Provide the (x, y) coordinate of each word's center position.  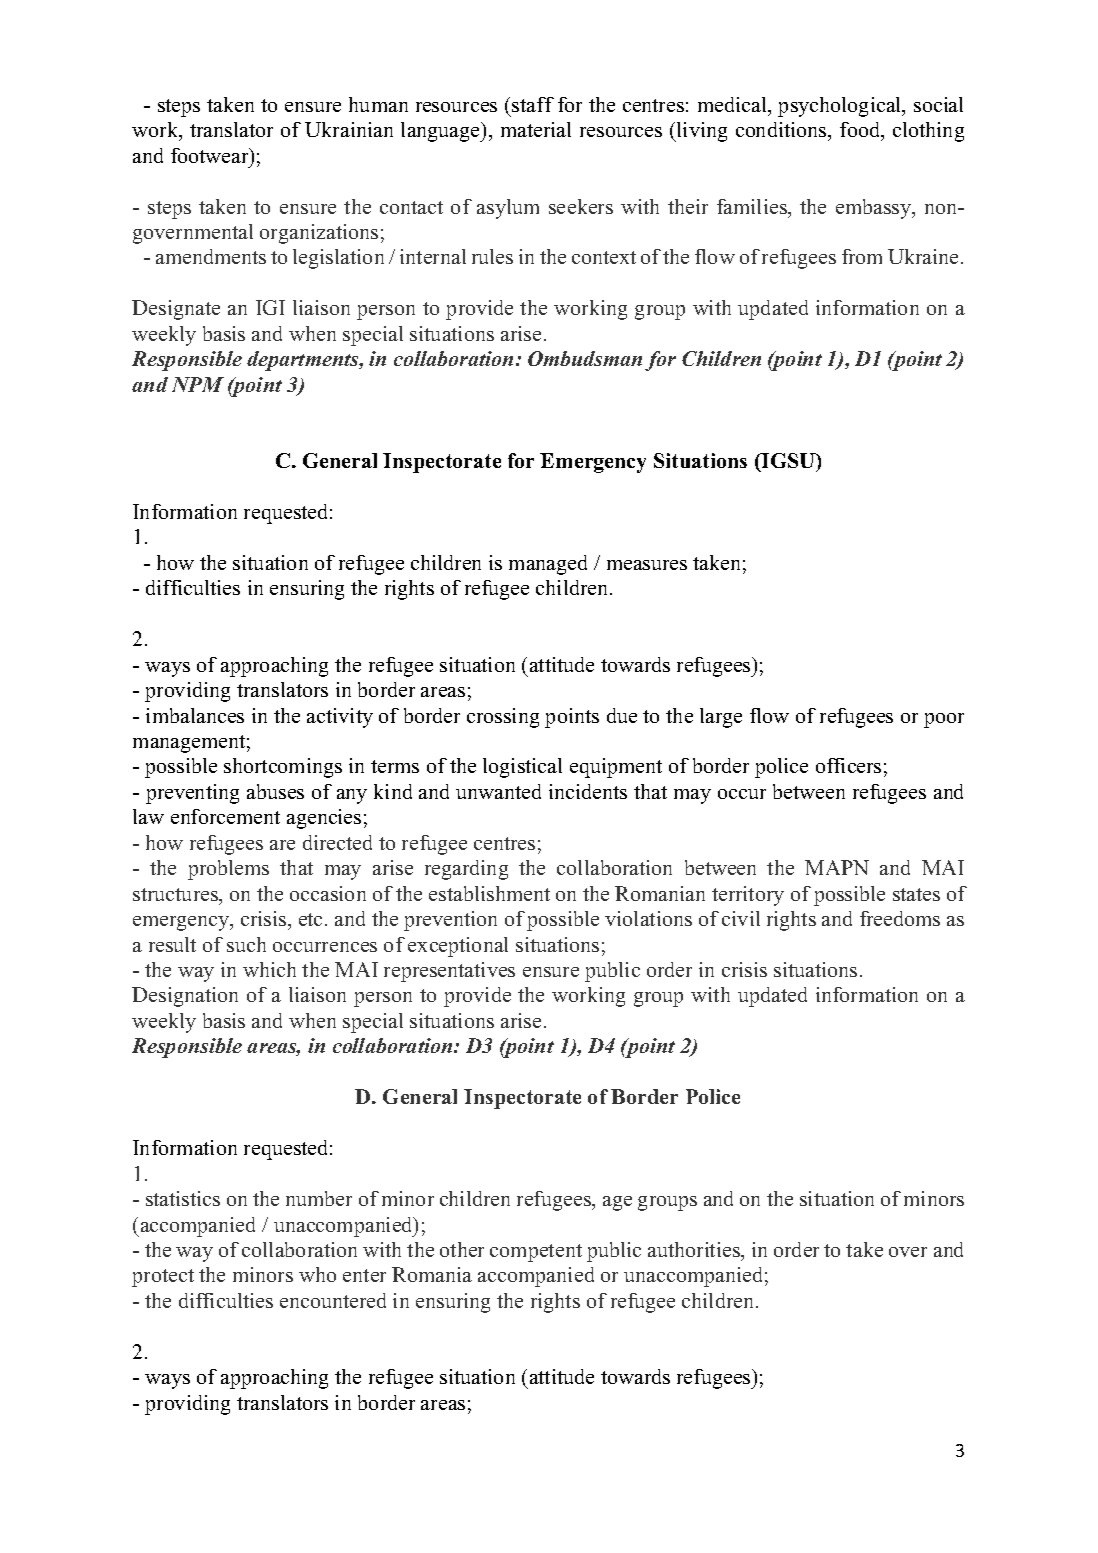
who (317, 1274)
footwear (211, 155)
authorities (695, 1251)
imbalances (195, 715)
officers (848, 765)
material (536, 129)
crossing (503, 718)
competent (536, 1253)
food (861, 131)
